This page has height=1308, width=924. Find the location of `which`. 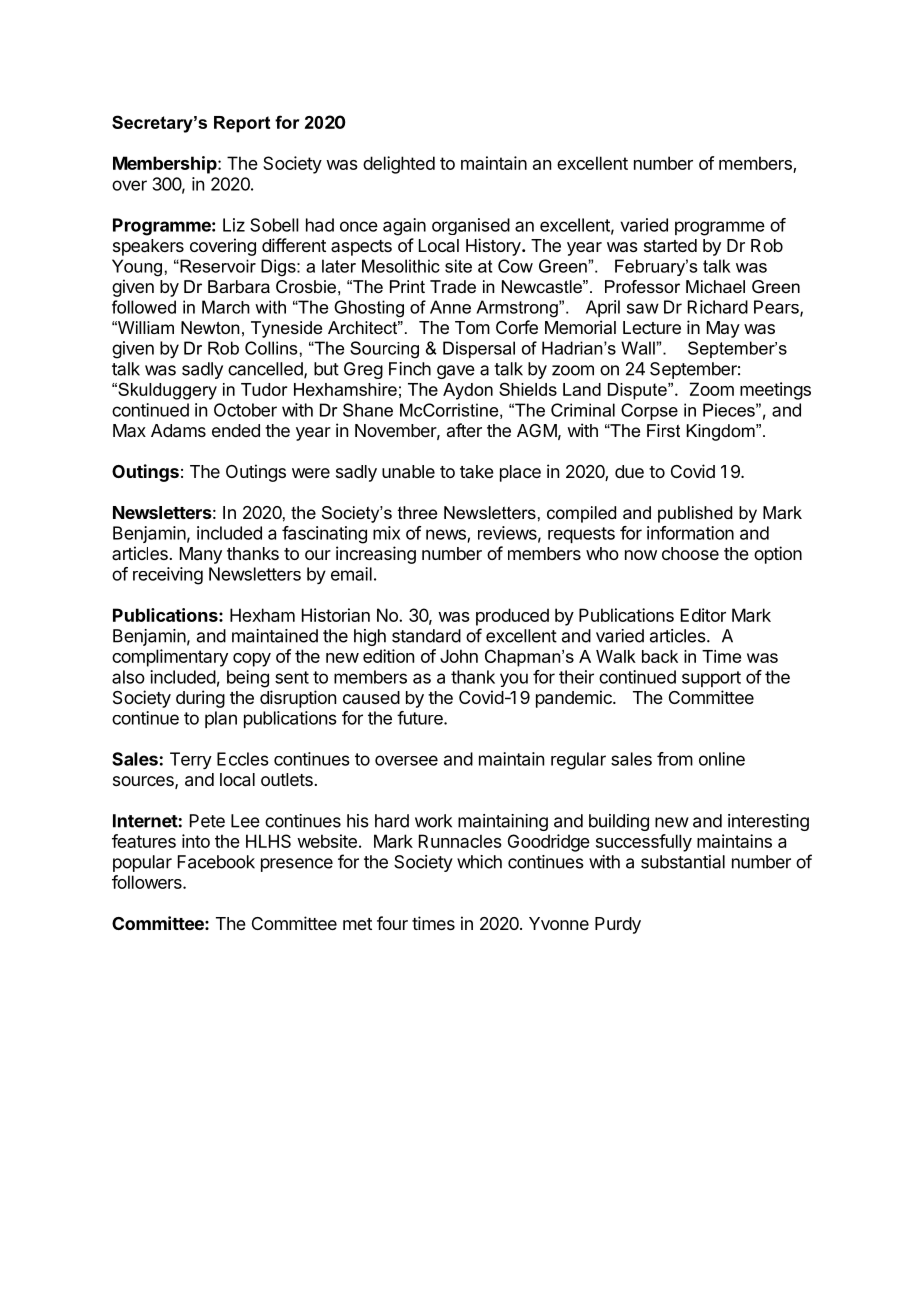

which is located at coordinates (479, 862).
